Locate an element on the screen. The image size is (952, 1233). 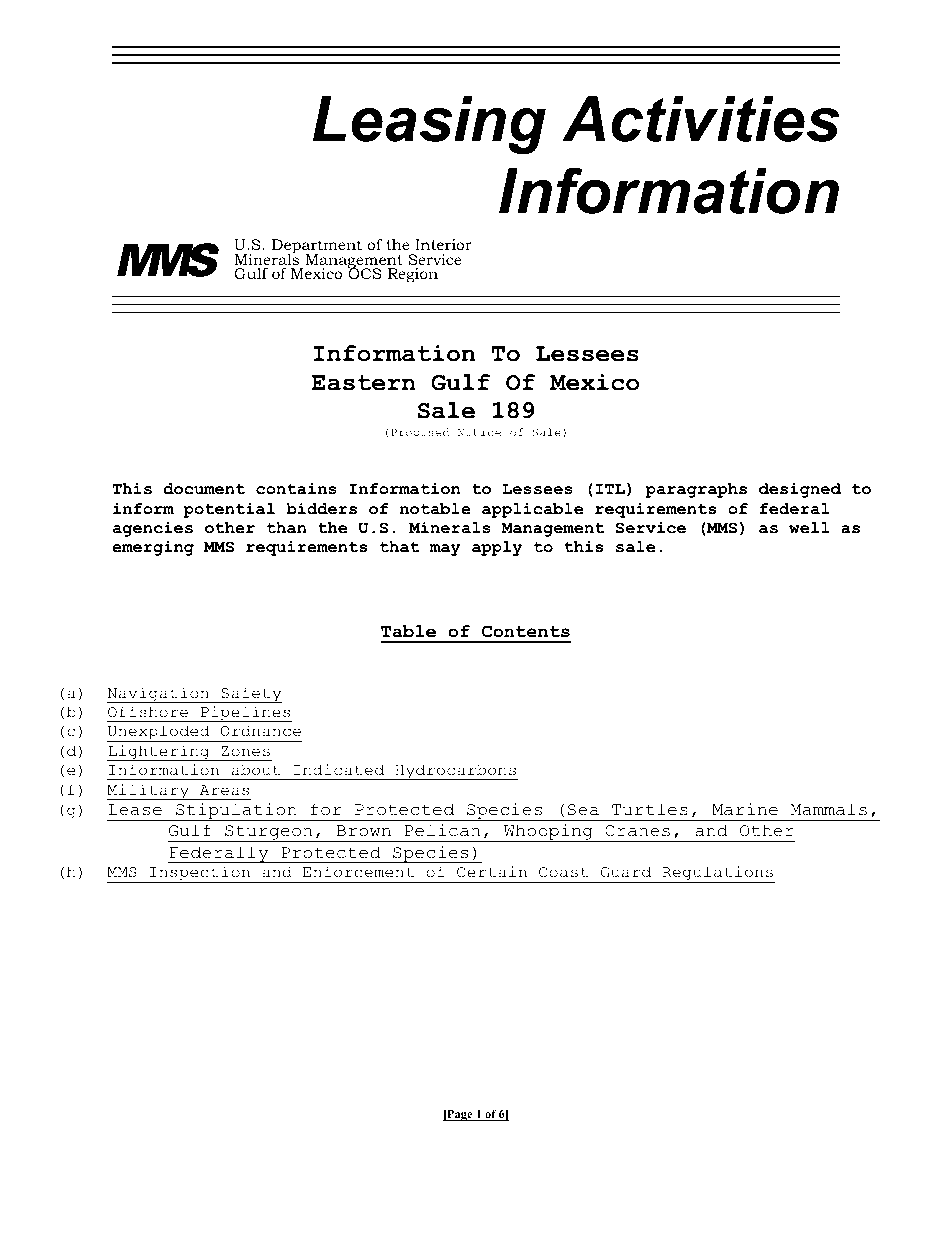
Eastern is located at coordinates (364, 383).
